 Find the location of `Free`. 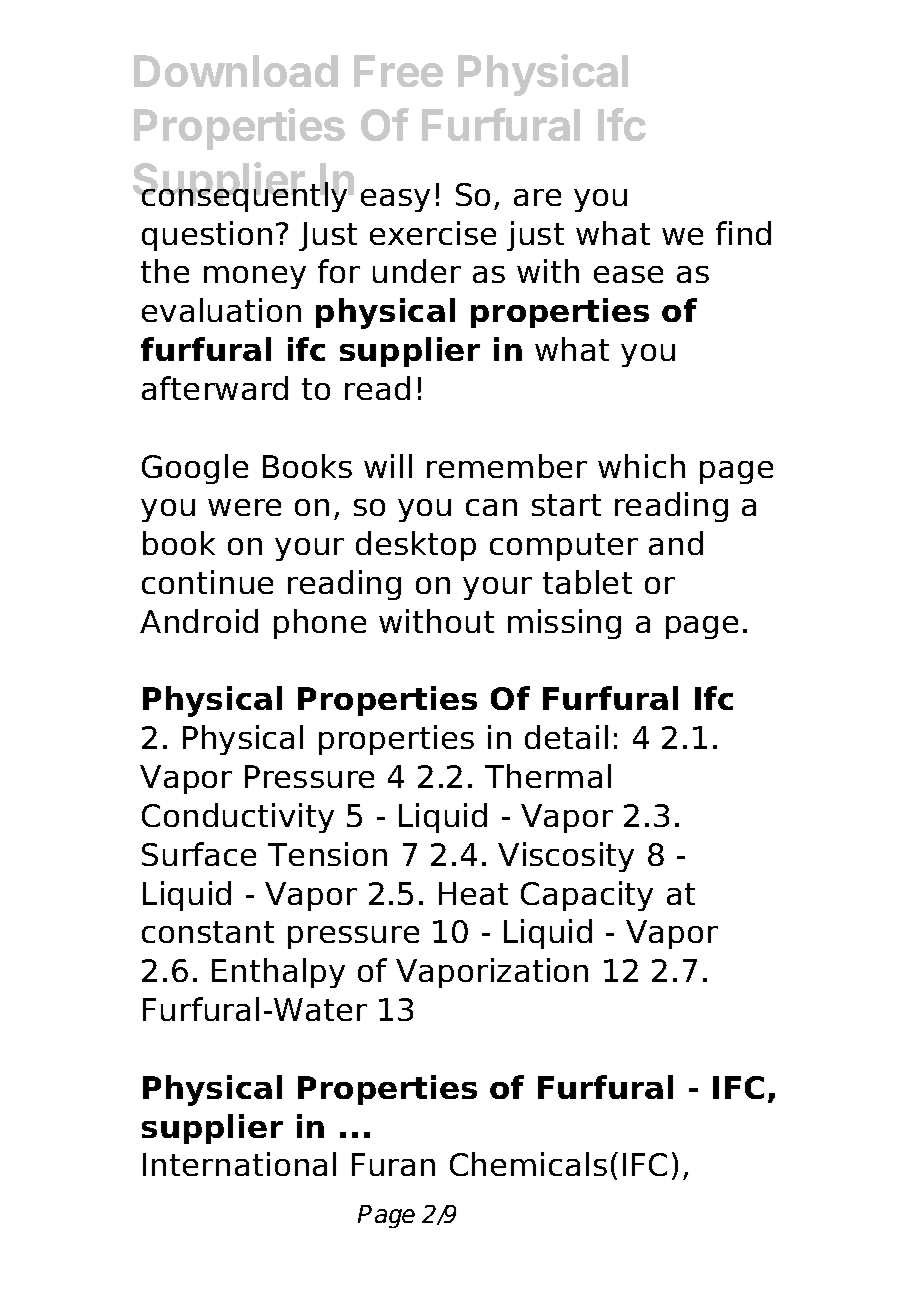

Free is located at coordinates (398, 71).
